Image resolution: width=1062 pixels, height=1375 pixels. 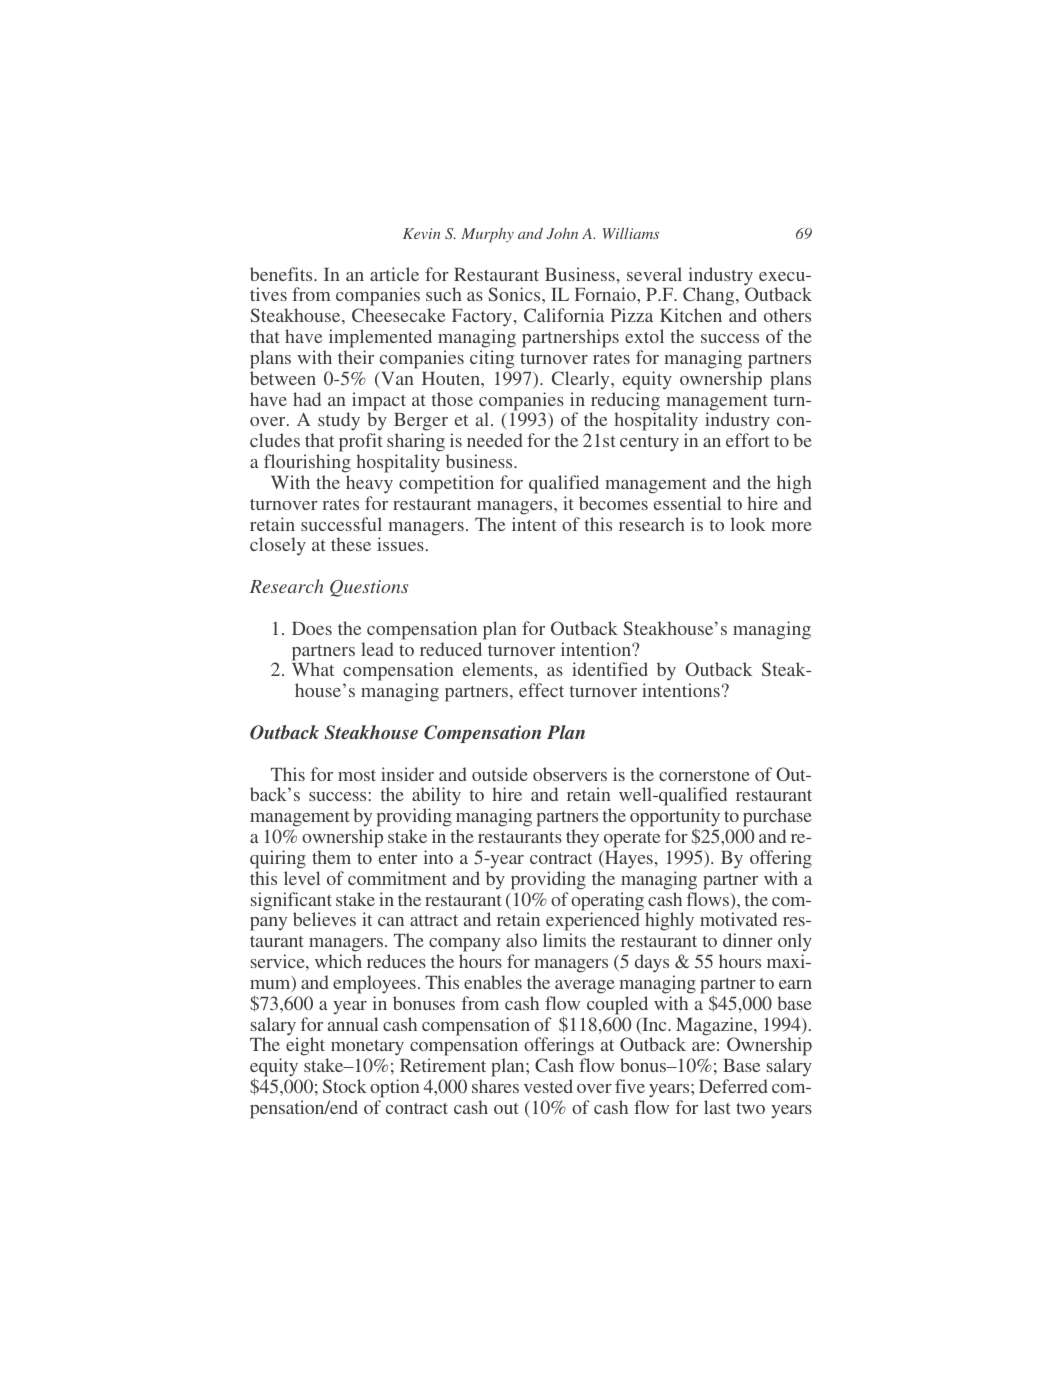 I want to click on Stock, so click(x=345, y=1086).
